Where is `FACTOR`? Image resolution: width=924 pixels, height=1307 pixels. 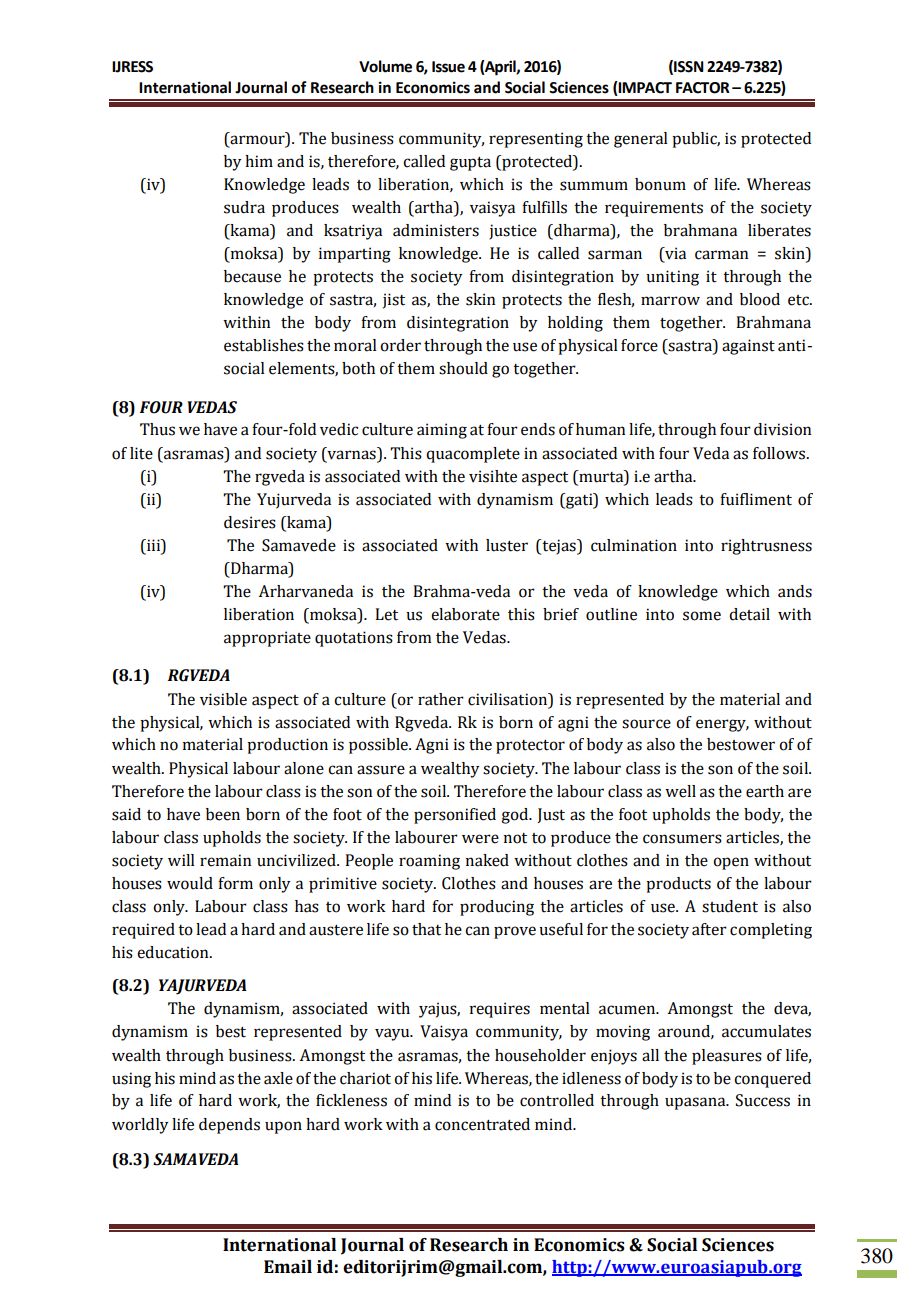
FACTOR is located at coordinates (703, 88).
